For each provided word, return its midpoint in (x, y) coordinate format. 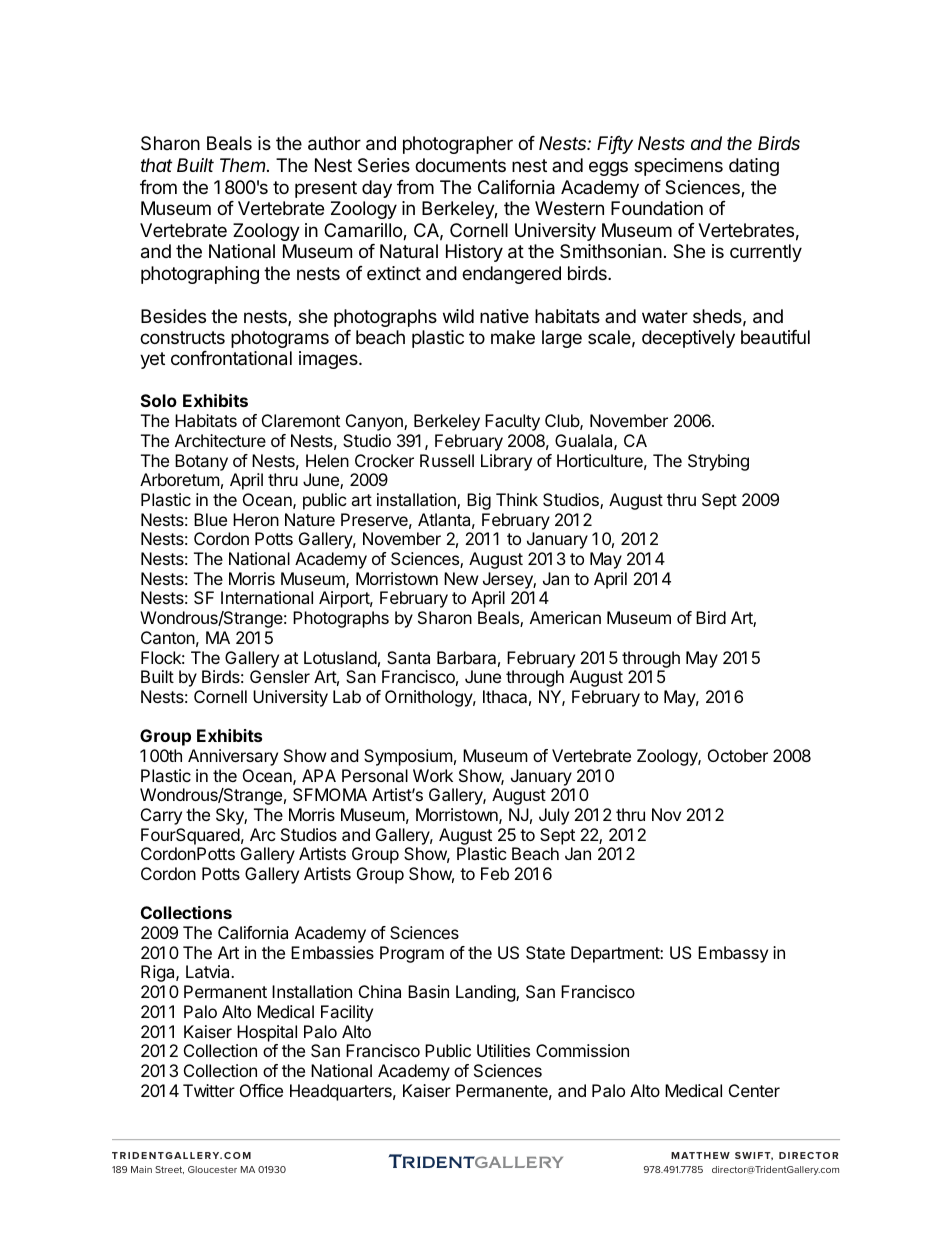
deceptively (688, 339)
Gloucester (212, 1169)
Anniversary (233, 757)
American (565, 617)
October (738, 755)
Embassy (733, 954)
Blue (210, 519)
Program (412, 954)
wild (458, 316)
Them (244, 165)
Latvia (209, 971)
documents (460, 165)
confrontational (231, 358)
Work (433, 775)
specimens (678, 167)
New (461, 578)
